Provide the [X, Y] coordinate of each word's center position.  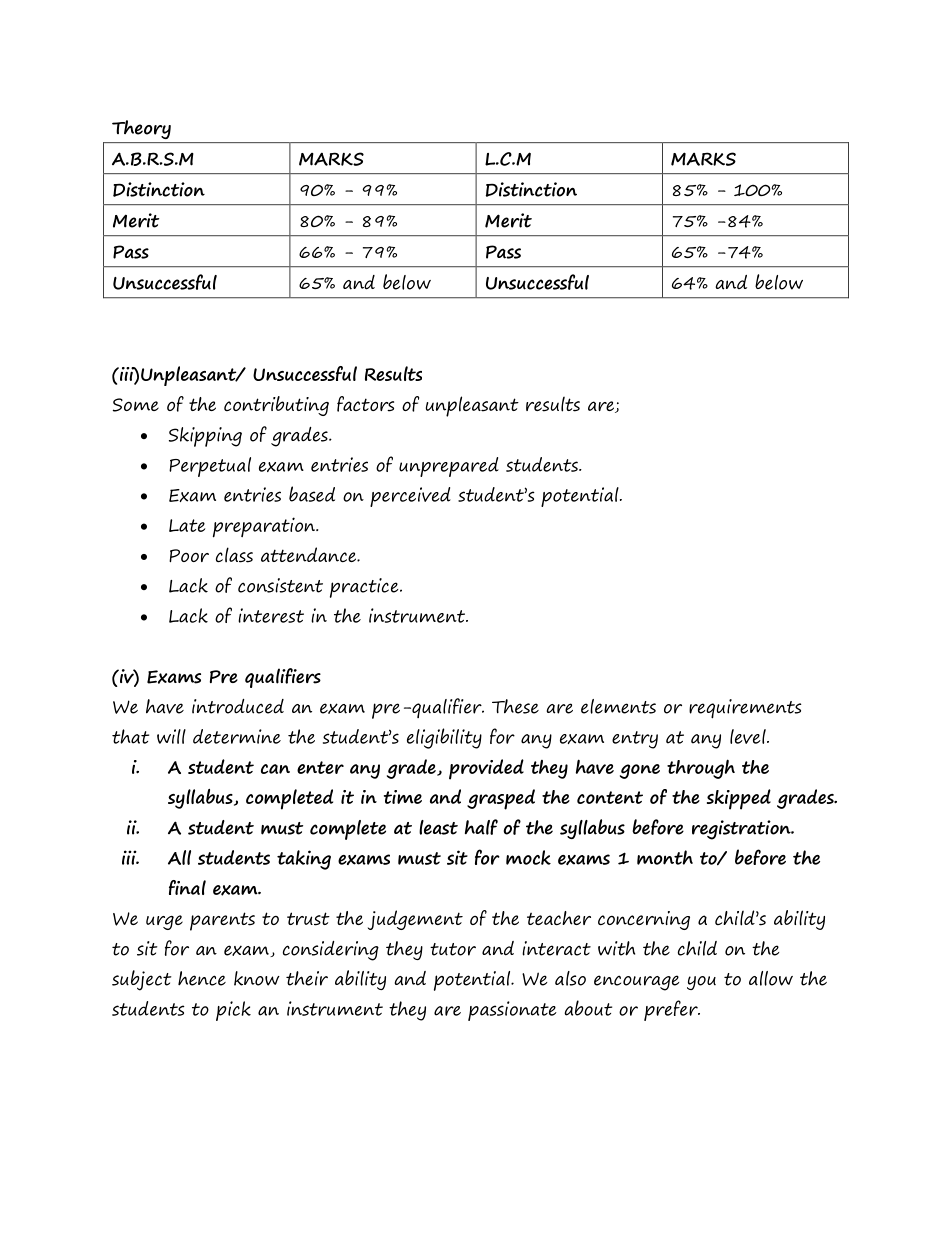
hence [202, 978]
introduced [238, 706]
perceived [410, 497]
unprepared [449, 467]
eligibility [444, 738]
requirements [745, 709]
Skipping [205, 437]
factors [365, 404]
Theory [141, 129]
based [312, 494]
